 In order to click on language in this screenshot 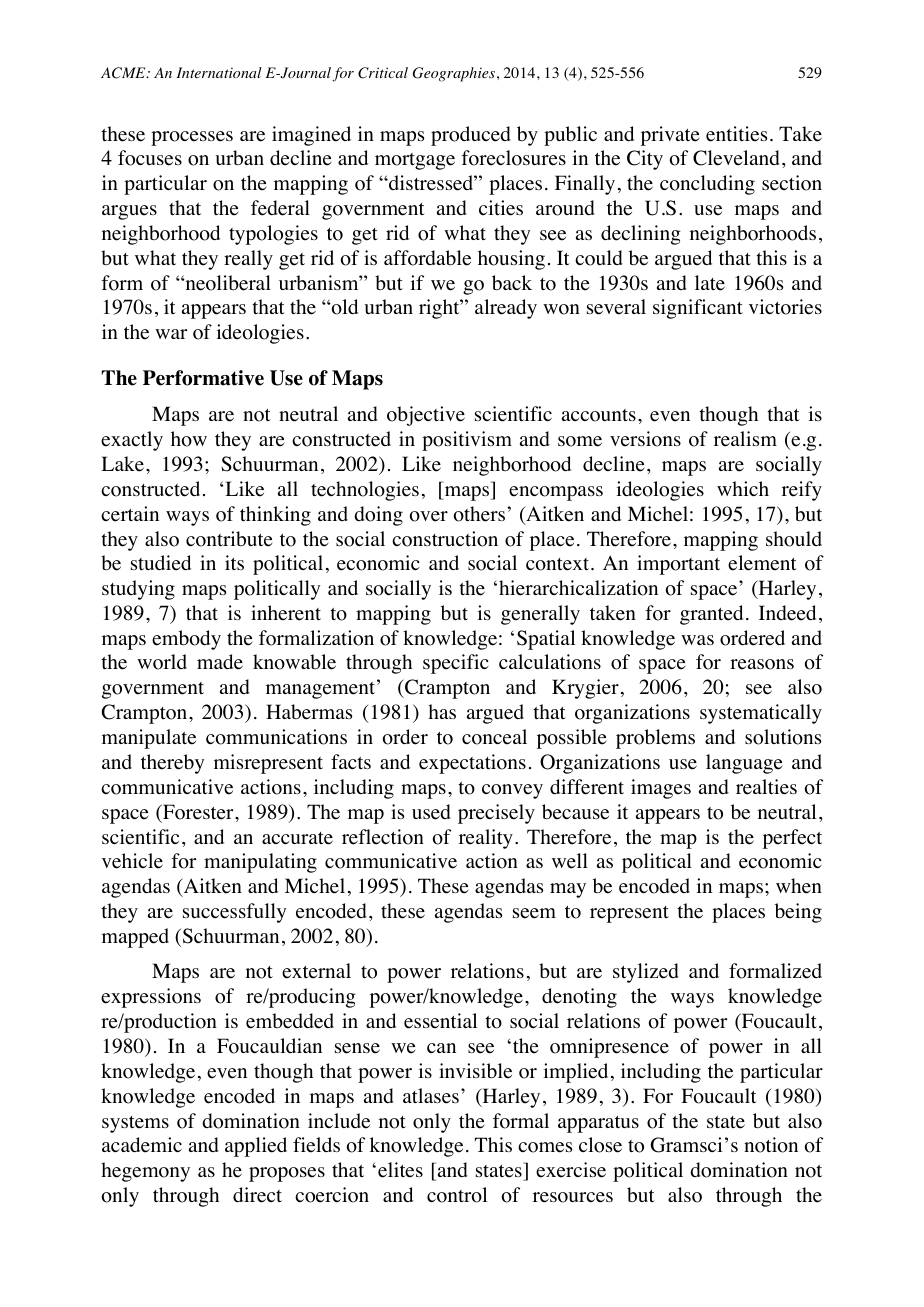, I will do `click(744, 764)`.
